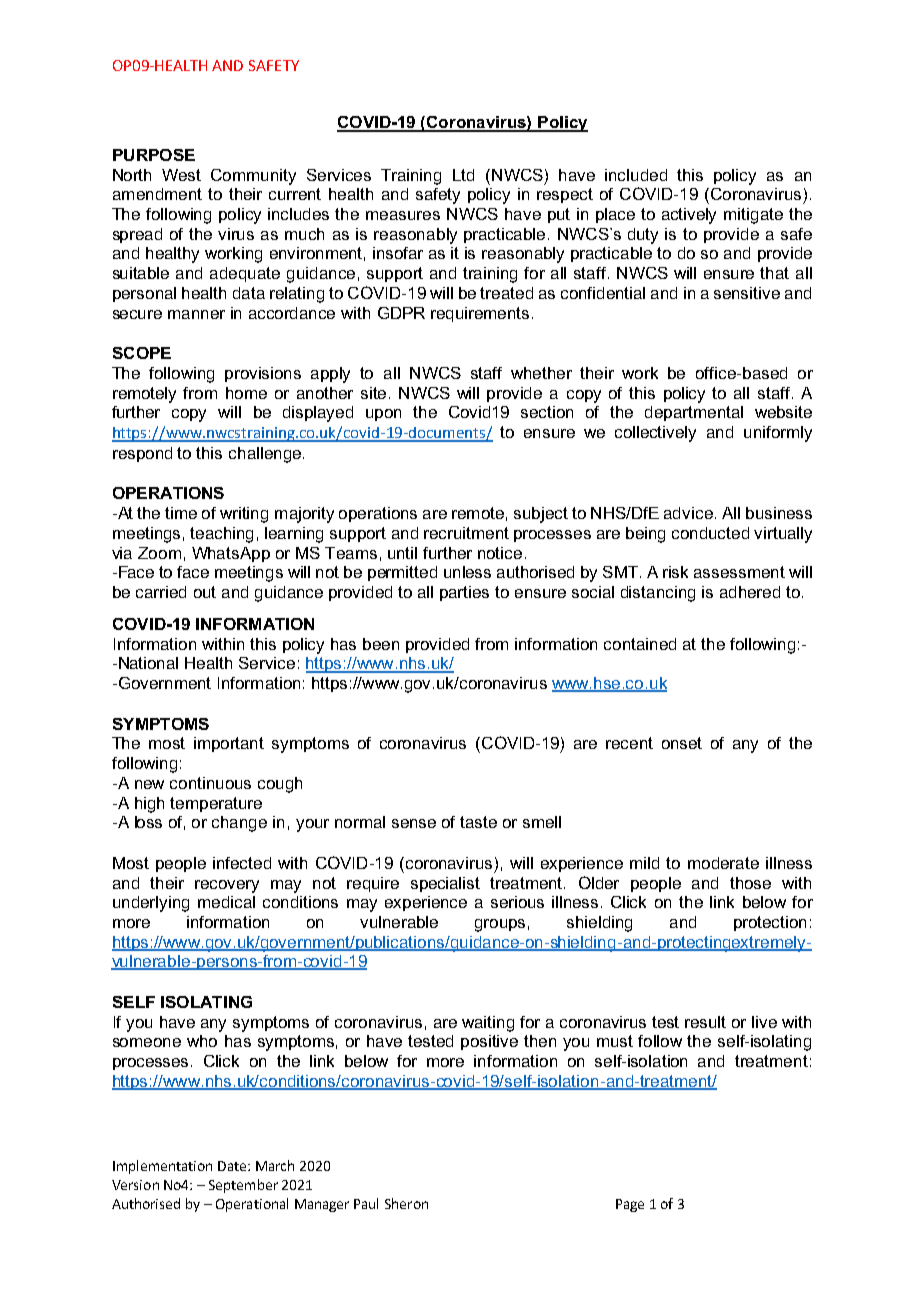 The height and width of the document is (1308, 924). Describe the element at coordinates (500, 925) in the document. I see `groups` at that location.
